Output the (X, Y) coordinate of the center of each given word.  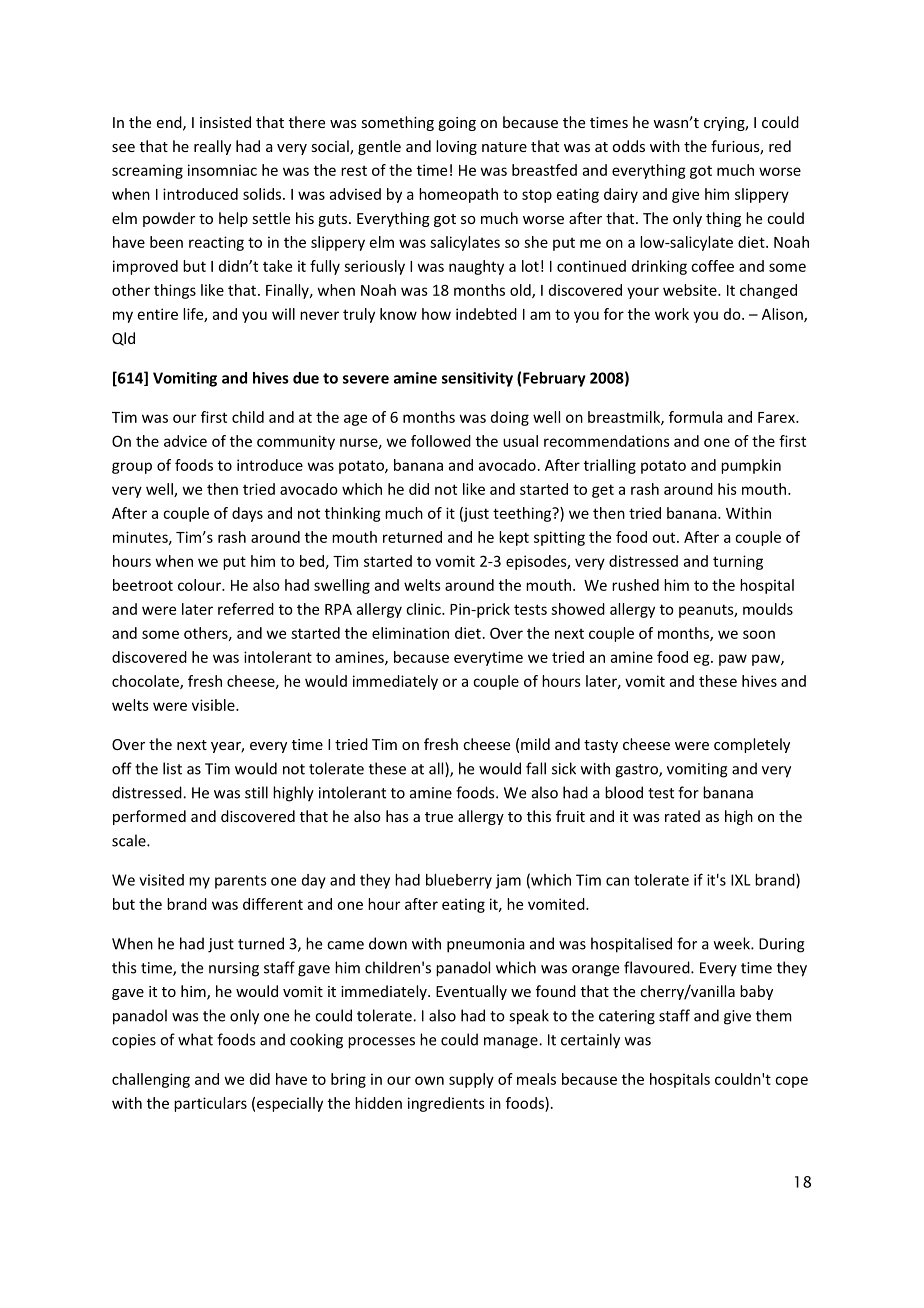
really (212, 147)
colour (200, 585)
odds (628, 146)
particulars (210, 1104)
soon (759, 634)
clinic (424, 609)
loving (456, 147)
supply (471, 1080)
